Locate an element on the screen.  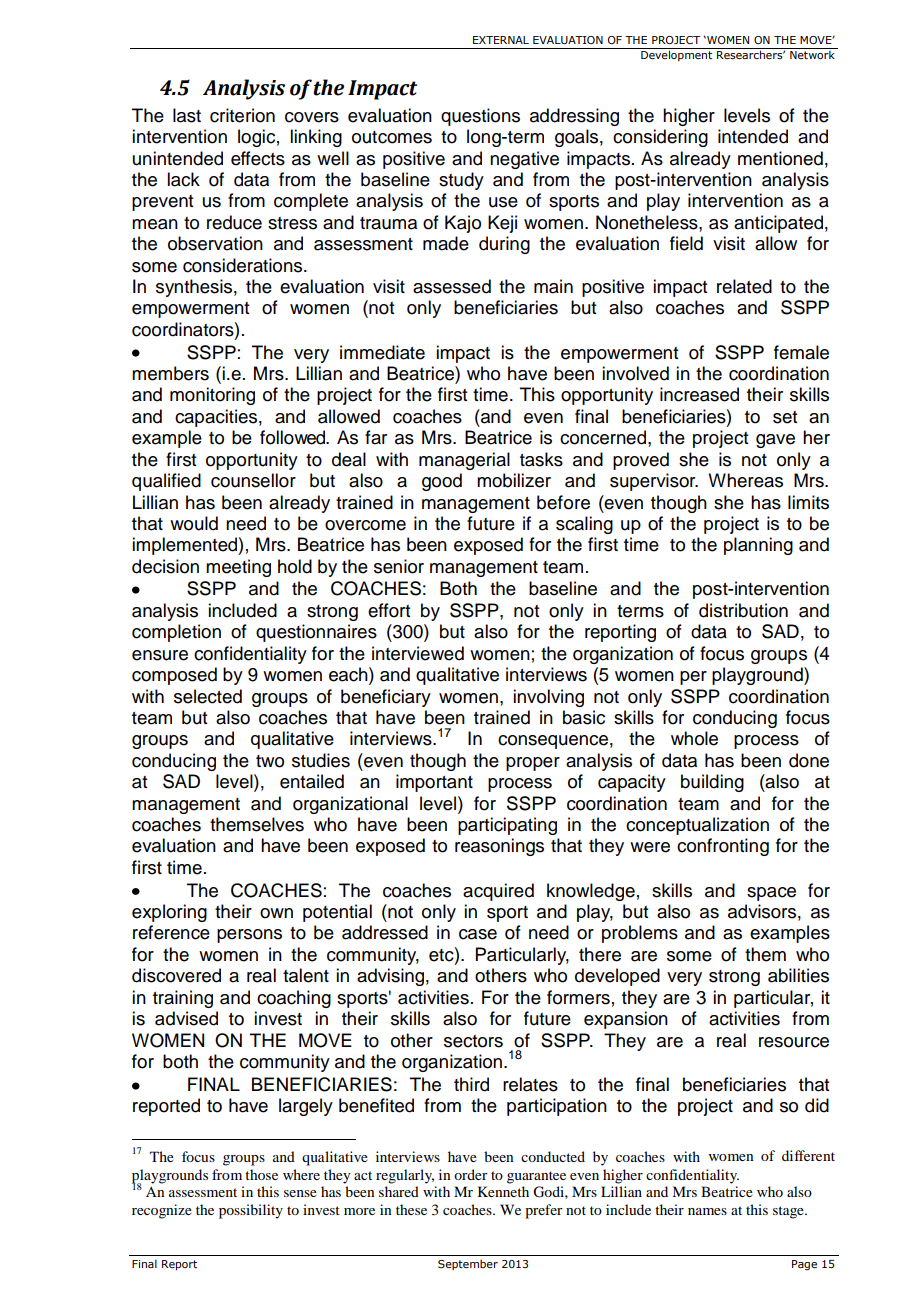
September is located at coordinates (468, 1264).
